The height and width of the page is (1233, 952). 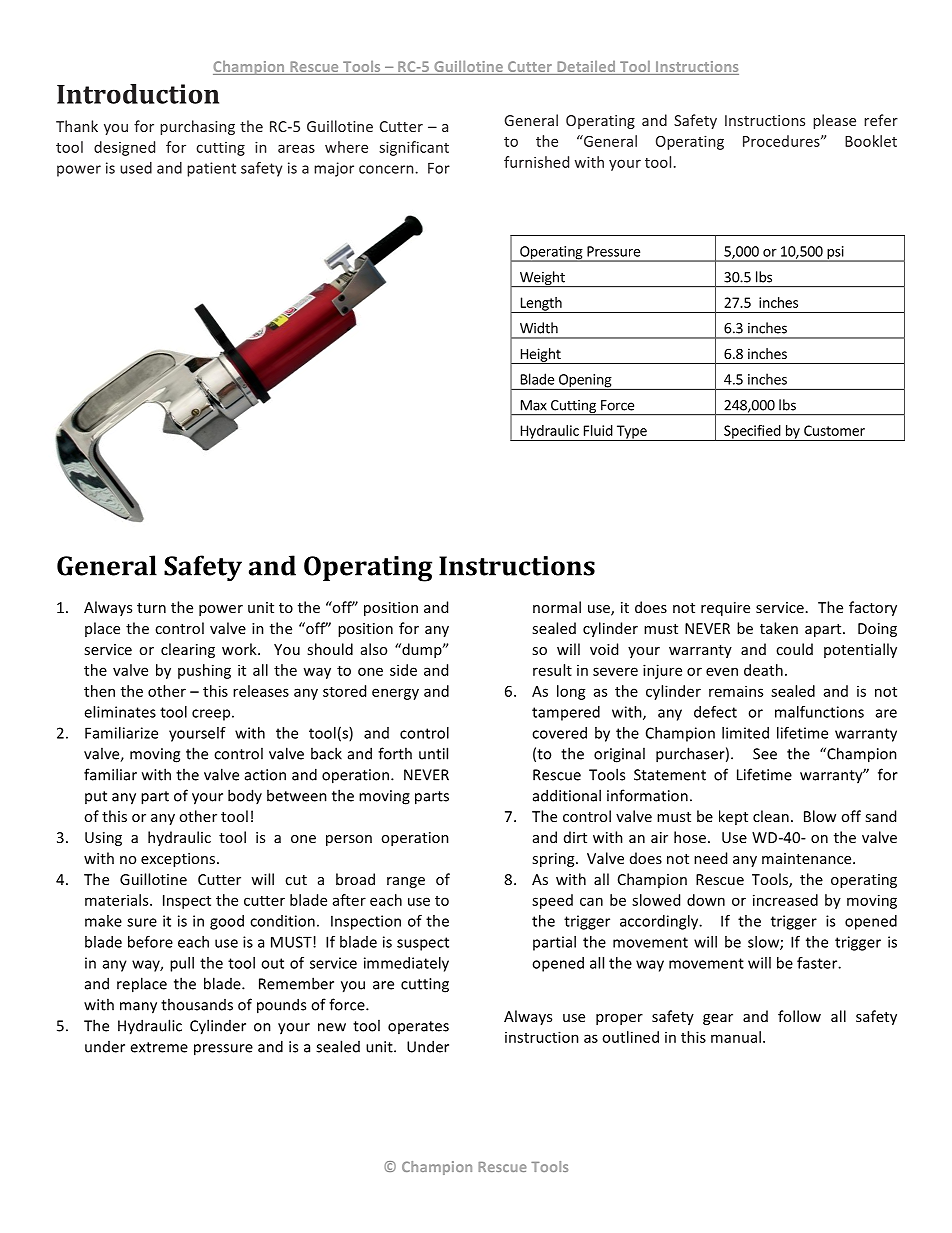 What do you see at coordinates (414, 148) in the page?
I see `significant` at bounding box center [414, 148].
